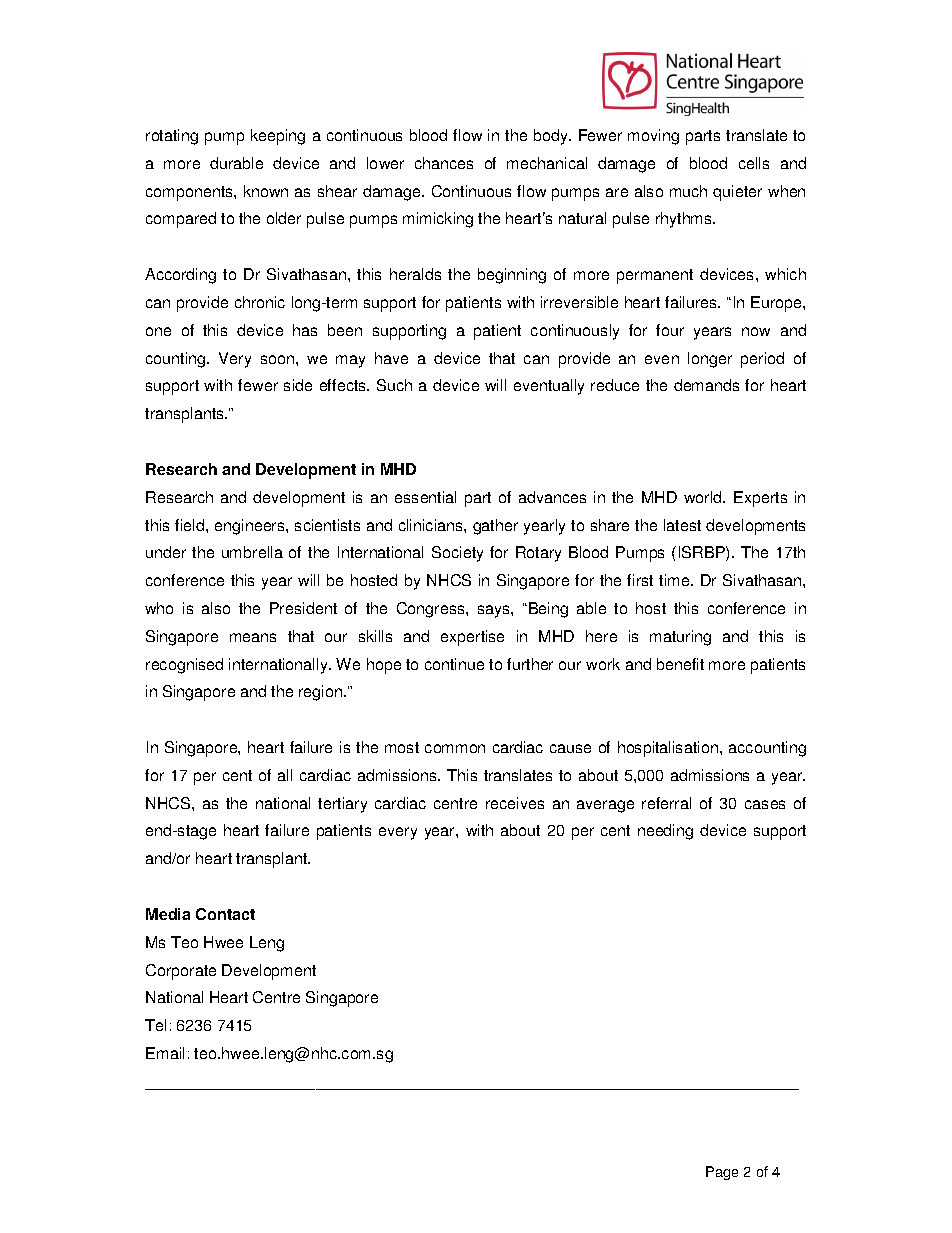 This page has width=952, height=1233. Describe the element at coordinates (454, 664) in the page. I see `continue` at that location.
